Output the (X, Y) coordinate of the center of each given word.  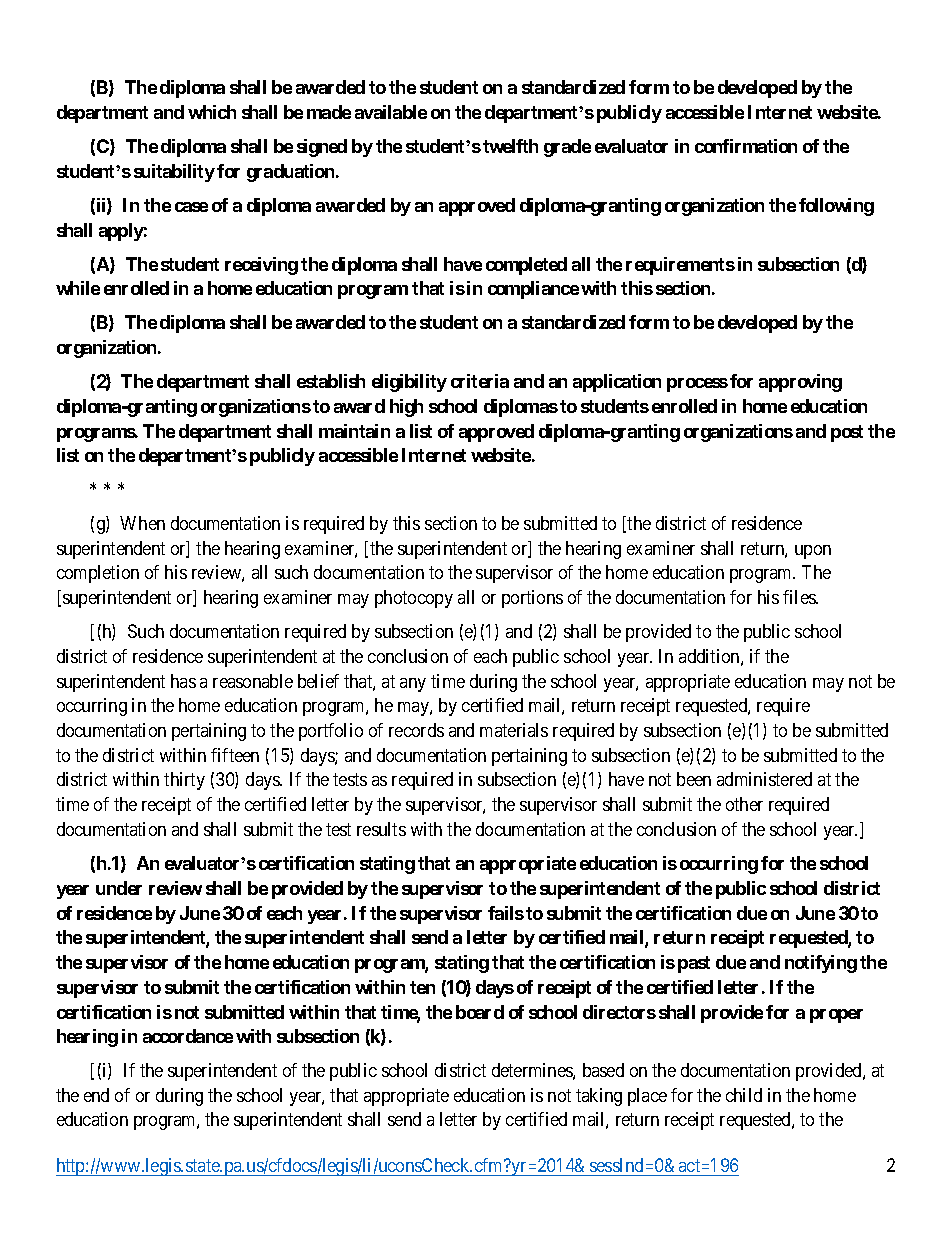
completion (98, 574)
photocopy (414, 599)
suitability (174, 173)
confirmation (746, 146)
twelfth (510, 146)
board (480, 1012)
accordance (188, 1036)
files (800, 597)
